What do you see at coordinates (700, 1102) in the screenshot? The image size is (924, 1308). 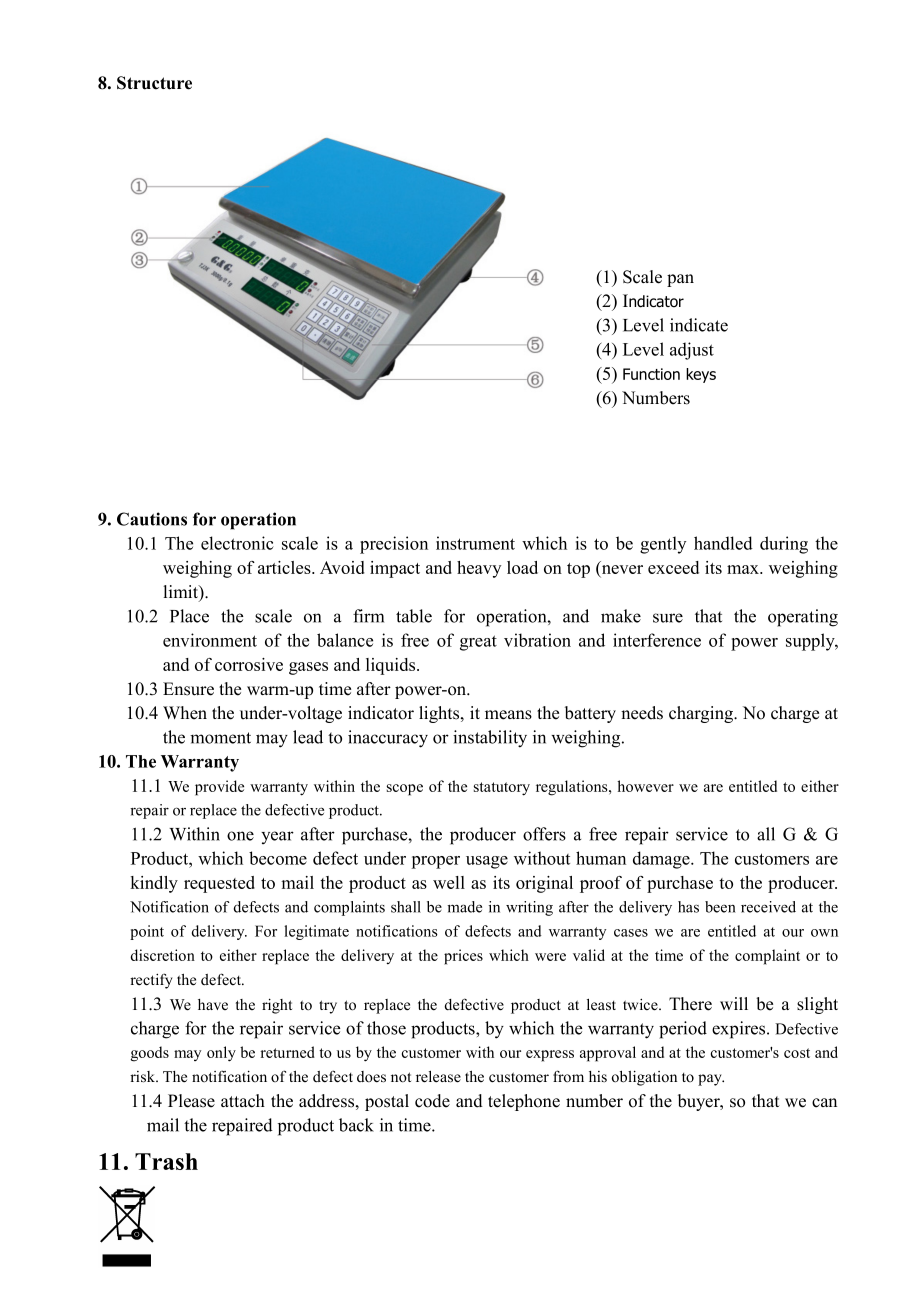 I see `buyer` at bounding box center [700, 1102].
